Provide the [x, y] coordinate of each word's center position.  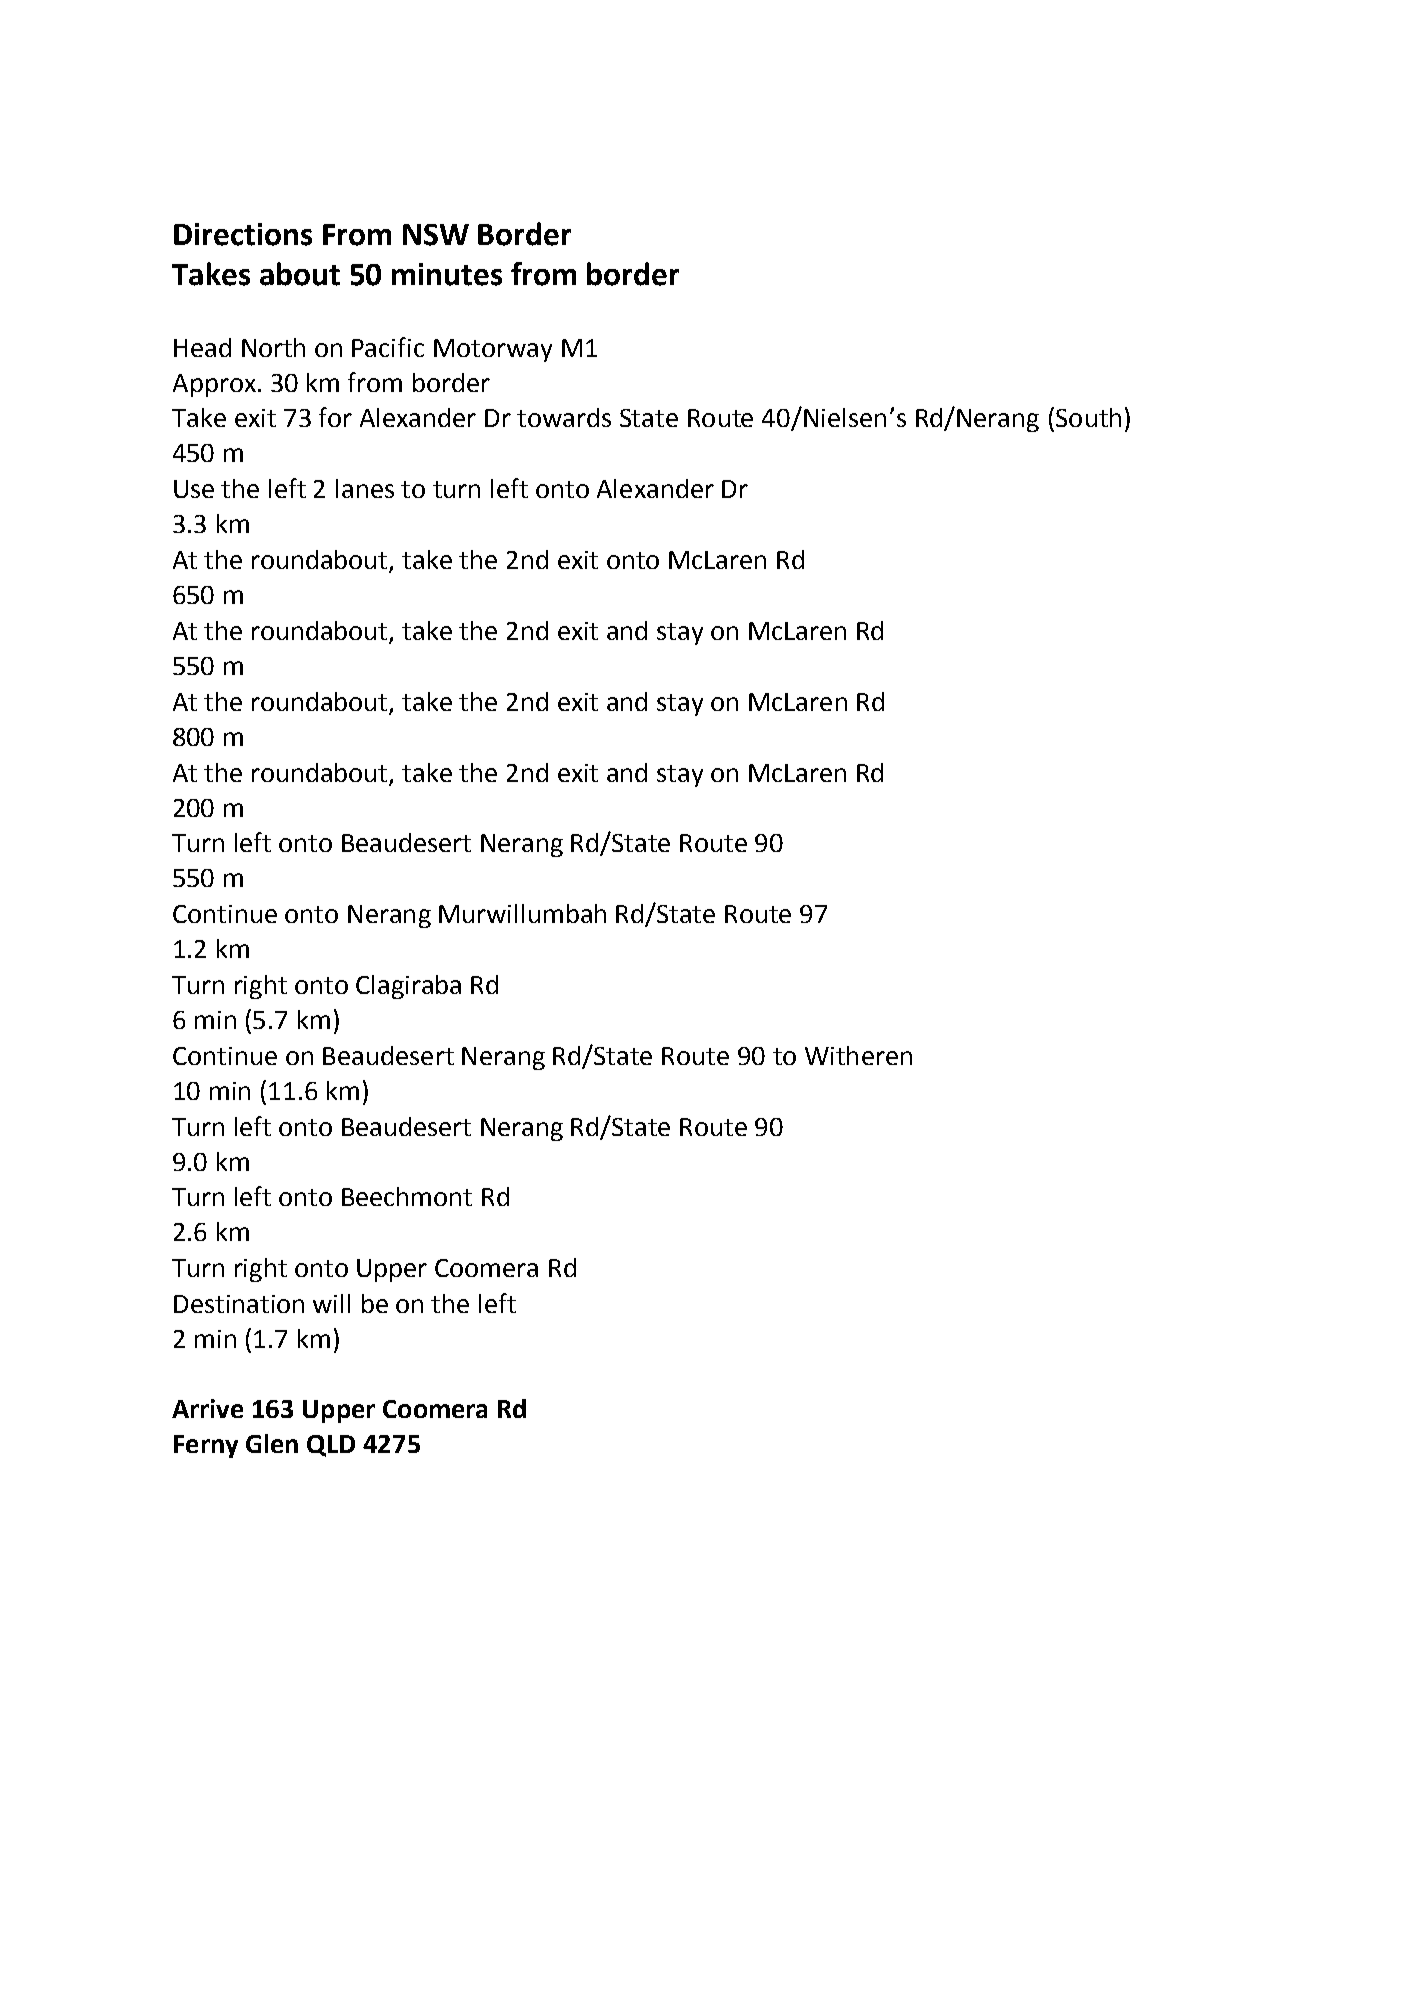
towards [564, 417]
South [1088, 417]
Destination [239, 1304]
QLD [331, 1446]
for [335, 417]
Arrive [207, 1408]
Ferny [206, 1446]
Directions [243, 234]
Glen [272, 1443]
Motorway [493, 350]
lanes [365, 488]
